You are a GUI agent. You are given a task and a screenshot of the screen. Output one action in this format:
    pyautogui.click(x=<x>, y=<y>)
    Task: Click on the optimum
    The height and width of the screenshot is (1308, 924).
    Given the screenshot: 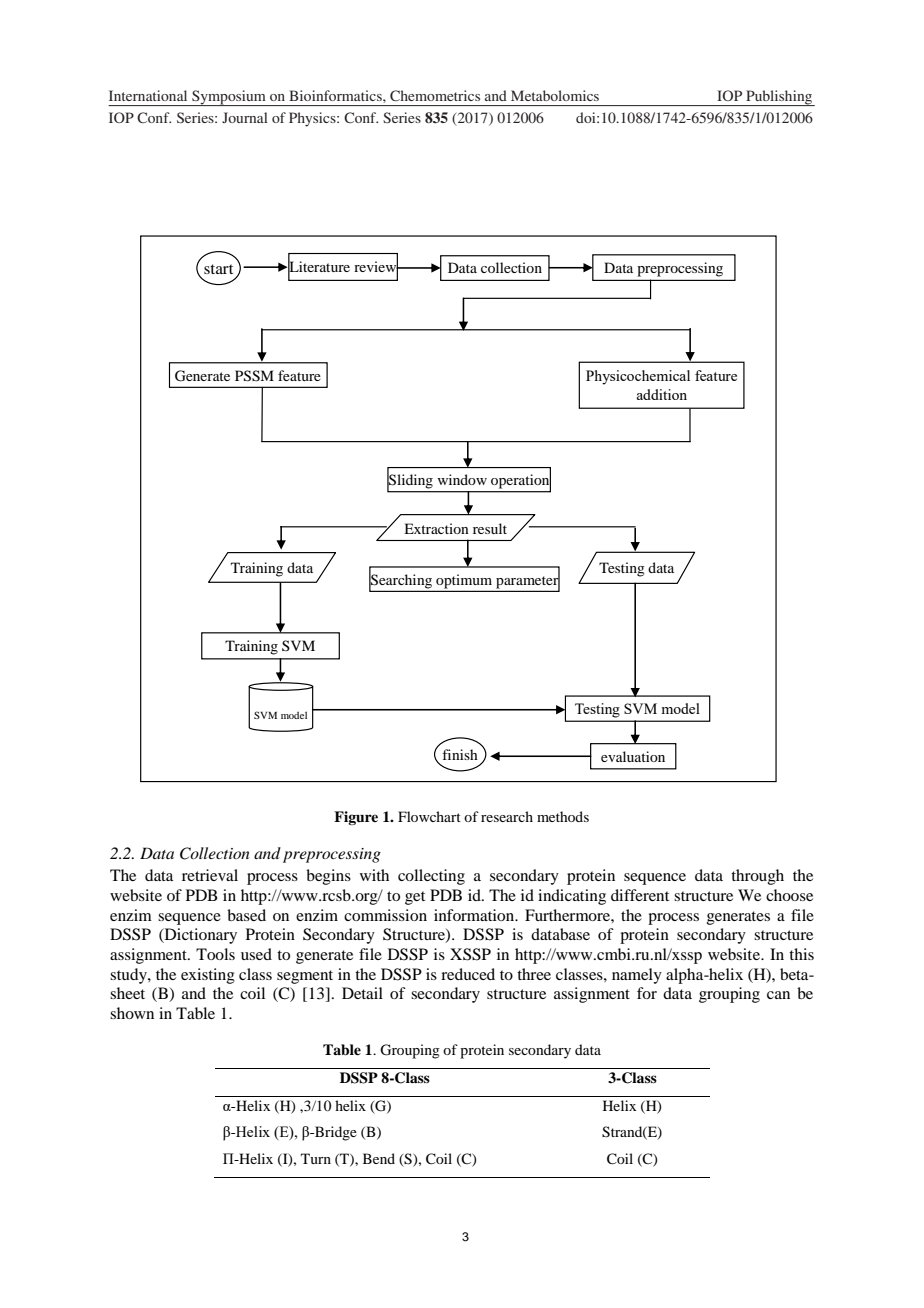 What is the action you would take?
    pyautogui.click(x=464, y=582)
